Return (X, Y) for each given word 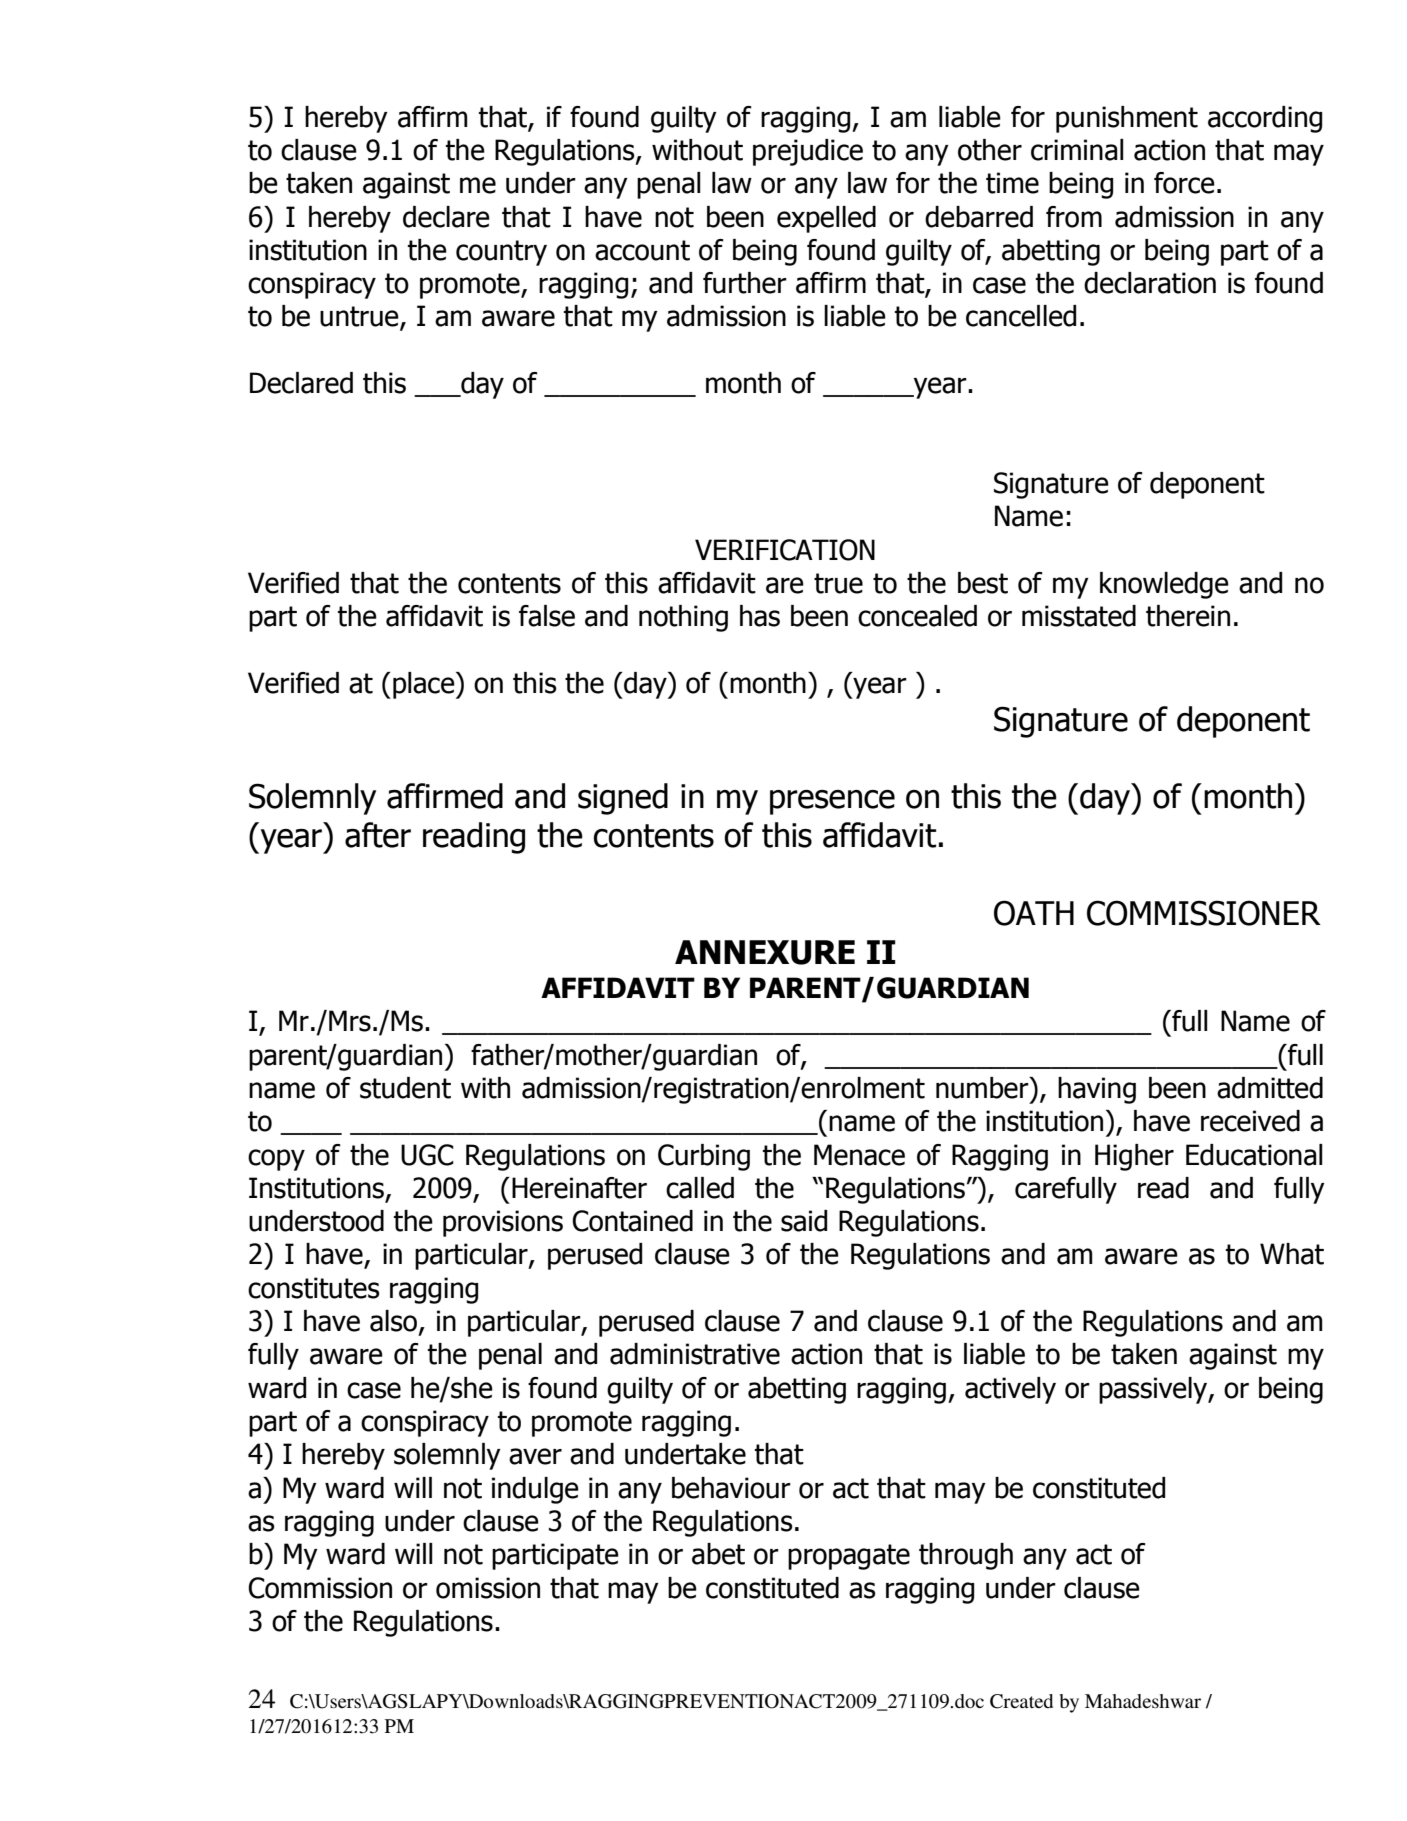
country (501, 253)
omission (488, 1588)
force (1184, 183)
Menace (859, 1155)
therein (1188, 616)
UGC (427, 1155)
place (425, 685)
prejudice (808, 152)
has (760, 616)
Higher (1134, 1157)
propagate (849, 1557)
